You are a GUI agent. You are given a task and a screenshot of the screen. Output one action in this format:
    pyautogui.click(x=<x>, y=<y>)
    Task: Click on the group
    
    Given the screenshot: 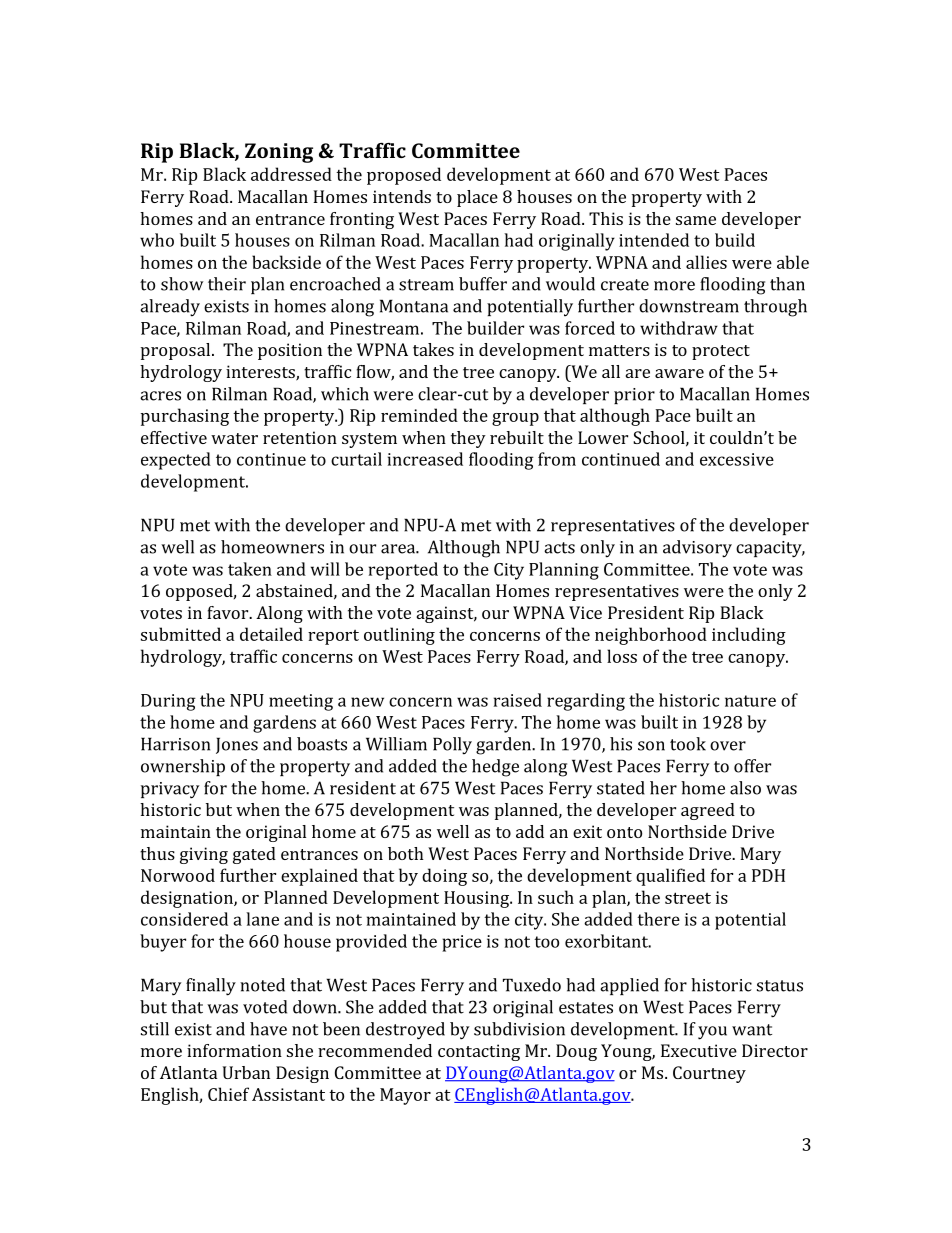 What is the action you would take?
    pyautogui.click(x=515, y=419)
